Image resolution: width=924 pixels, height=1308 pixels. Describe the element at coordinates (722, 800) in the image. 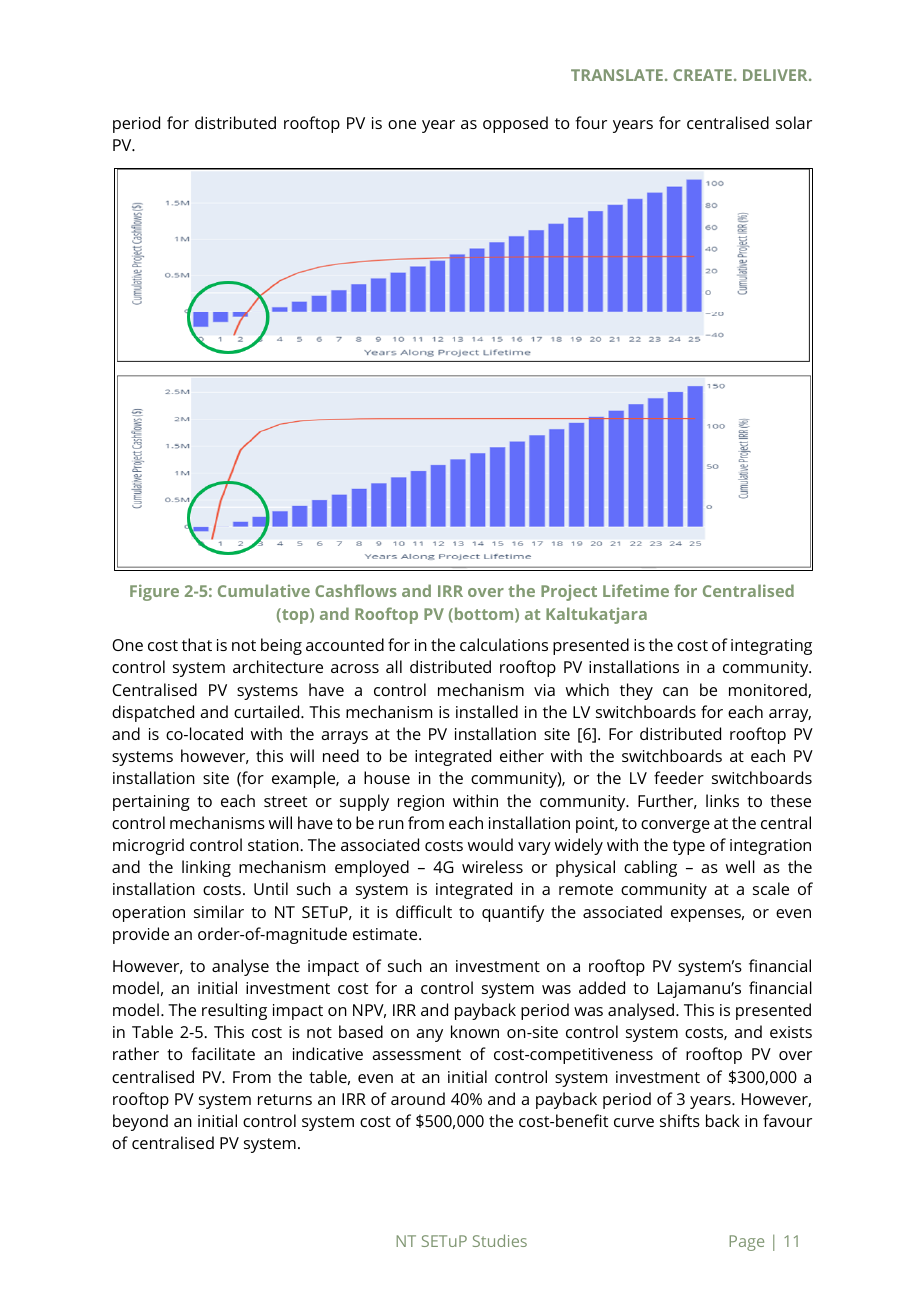

I see `links` at that location.
